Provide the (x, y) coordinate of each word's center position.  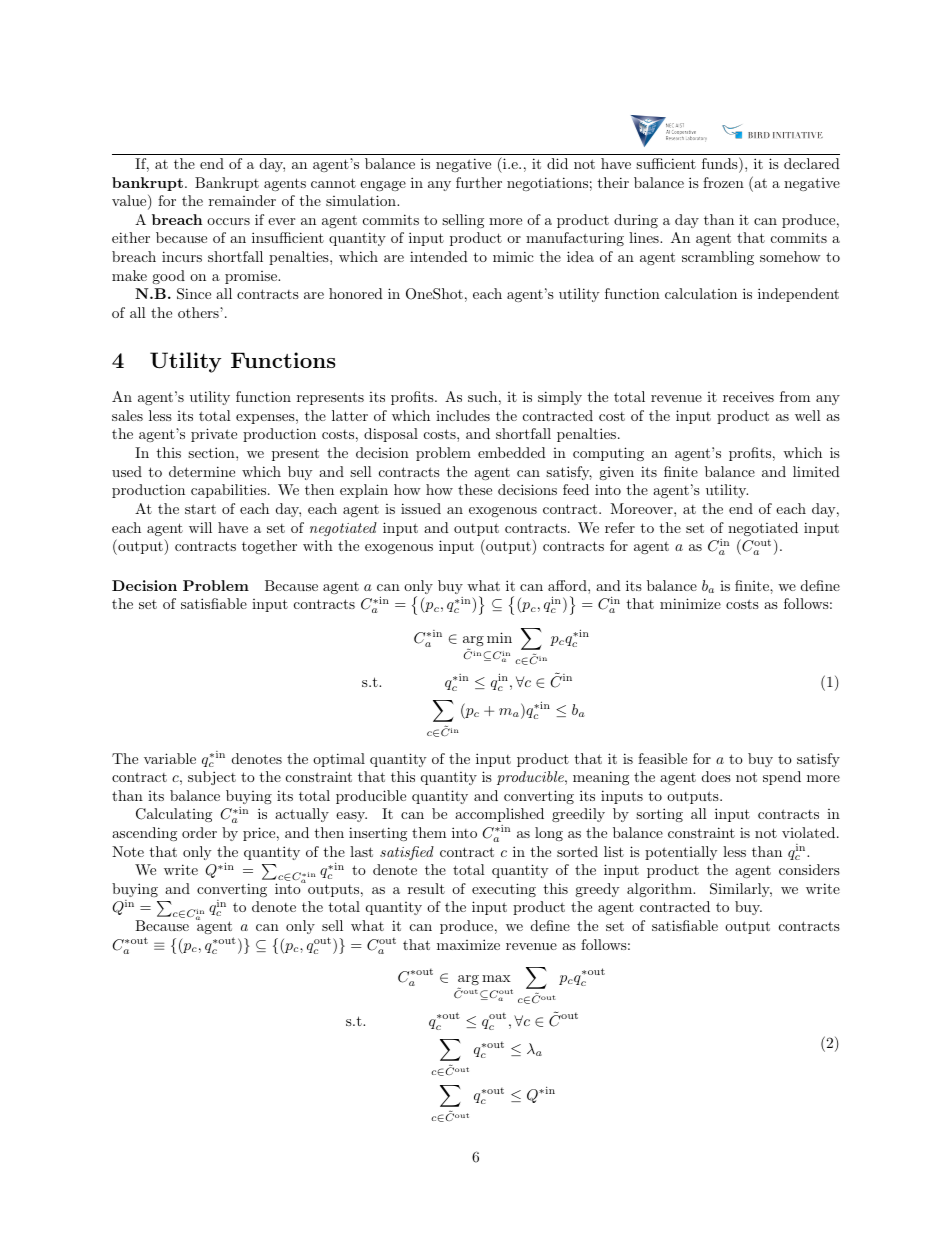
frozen (723, 182)
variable (170, 758)
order (199, 832)
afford (568, 585)
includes (463, 415)
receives (748, 396)
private (214, 435)
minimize (690, 603)
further (479, 182)
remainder (242, 200)
